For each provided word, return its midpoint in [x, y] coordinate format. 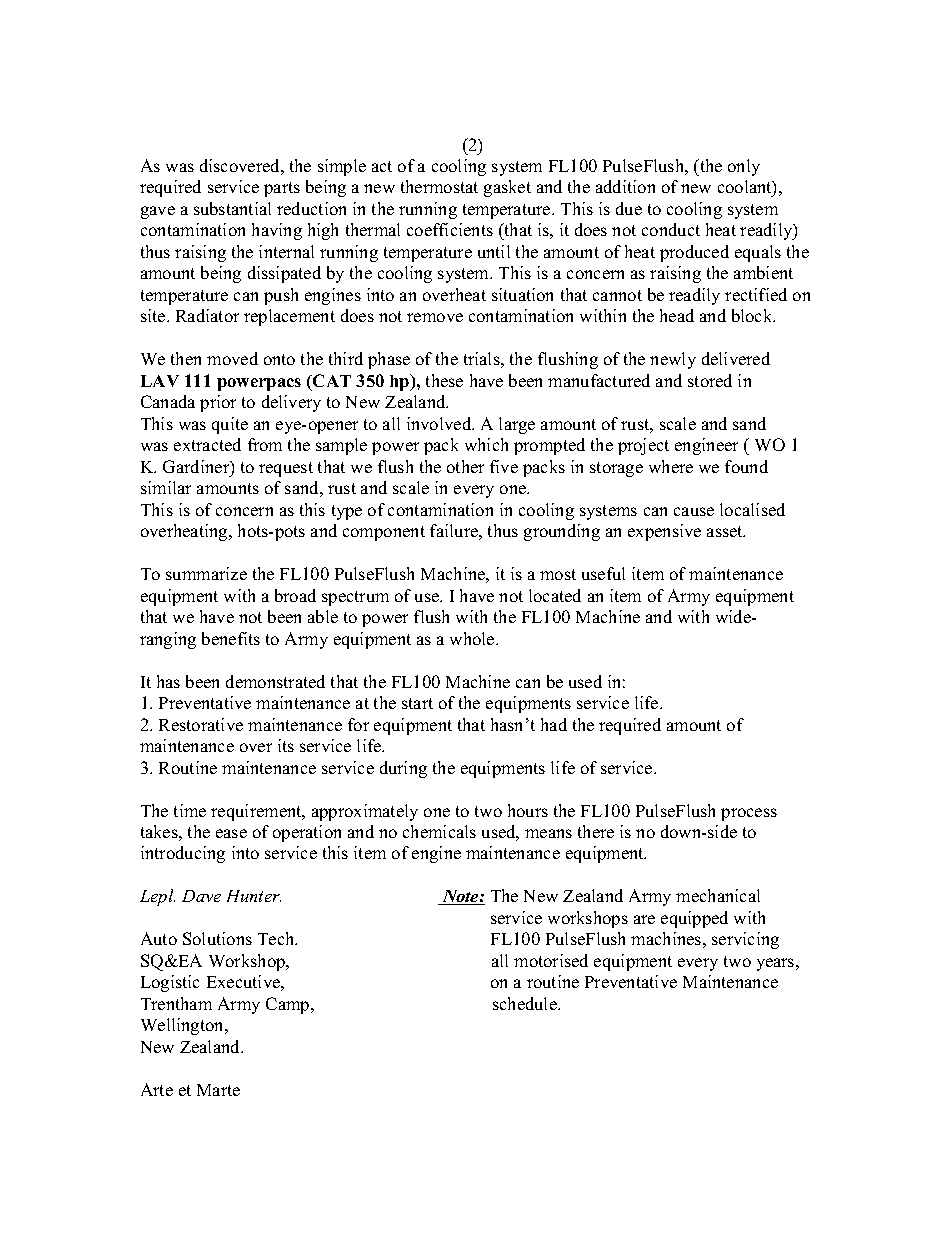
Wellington [183, 1026]
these [444, 380]
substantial [232, 208]
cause [694, 511]
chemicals [439, 831]
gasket [507, 188]
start [417, 703]
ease [231, 833]
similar [166, 487]
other [465, 466]
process [749, 814]
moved [232, 358]
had [554, 724]
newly [673, 360]
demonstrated [275, 681]
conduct [671, 229]
